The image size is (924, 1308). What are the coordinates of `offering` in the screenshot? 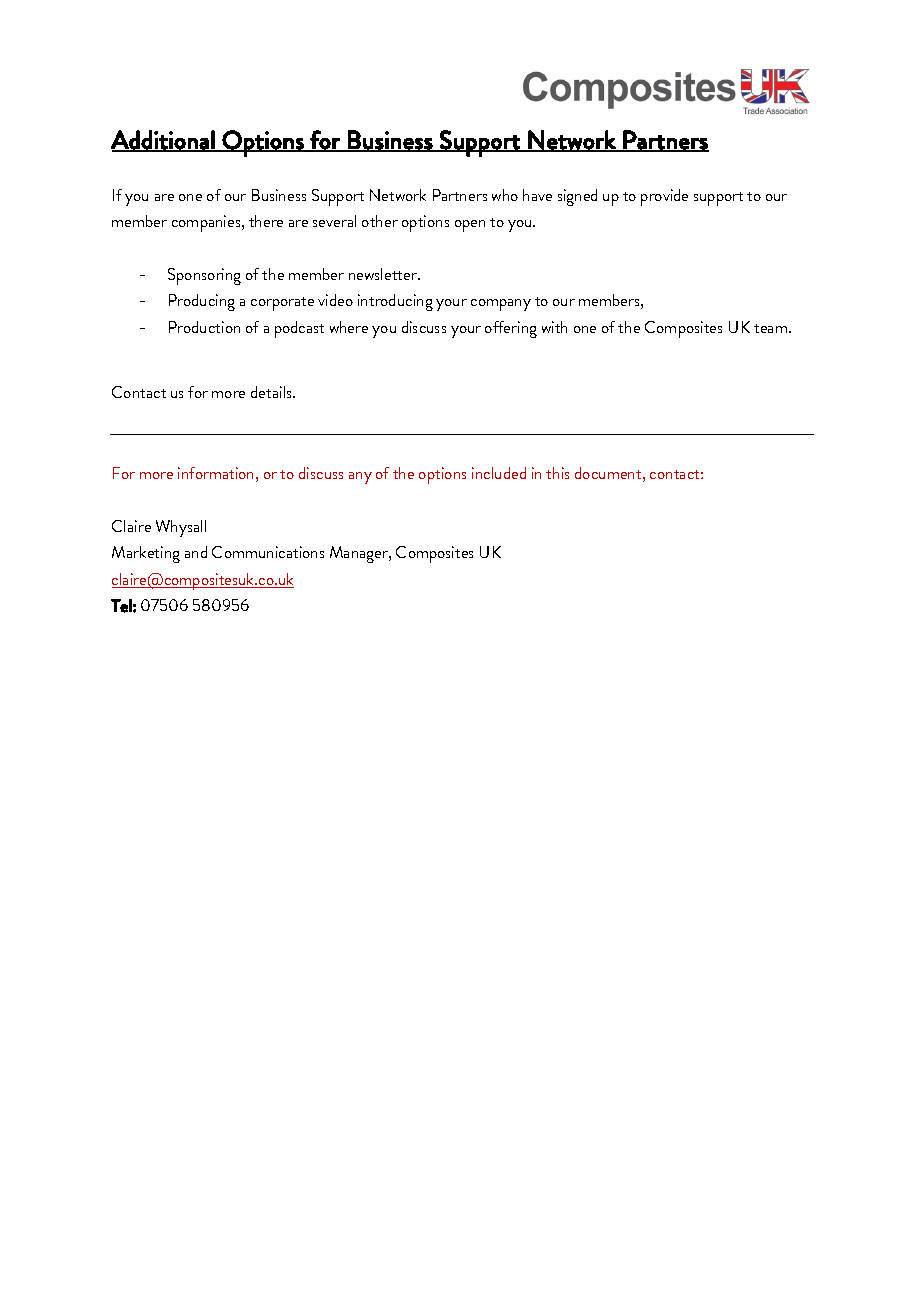 It's located at (511, 329).
